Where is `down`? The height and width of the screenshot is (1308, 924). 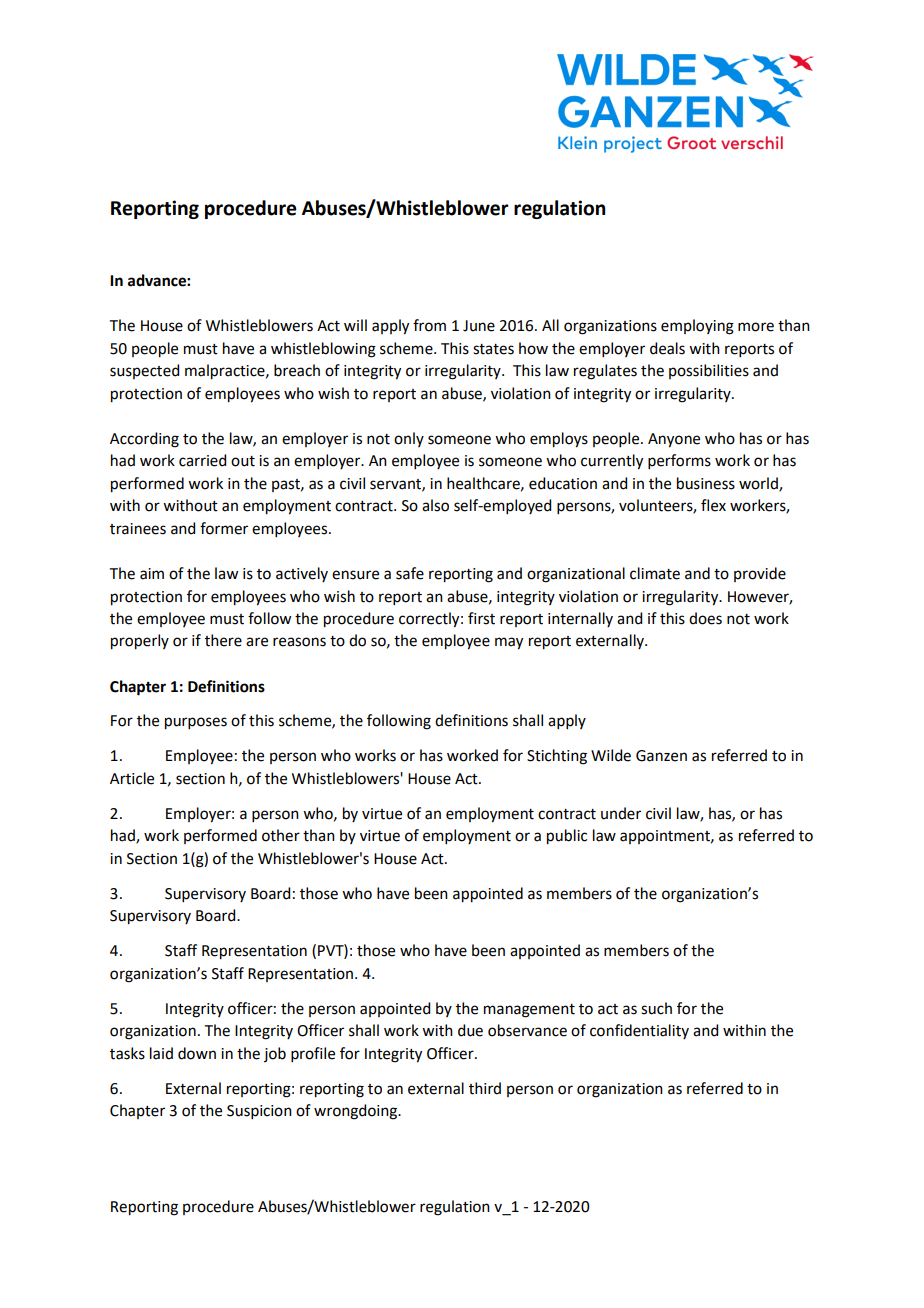
down is located at coordinates (197, 1053).
